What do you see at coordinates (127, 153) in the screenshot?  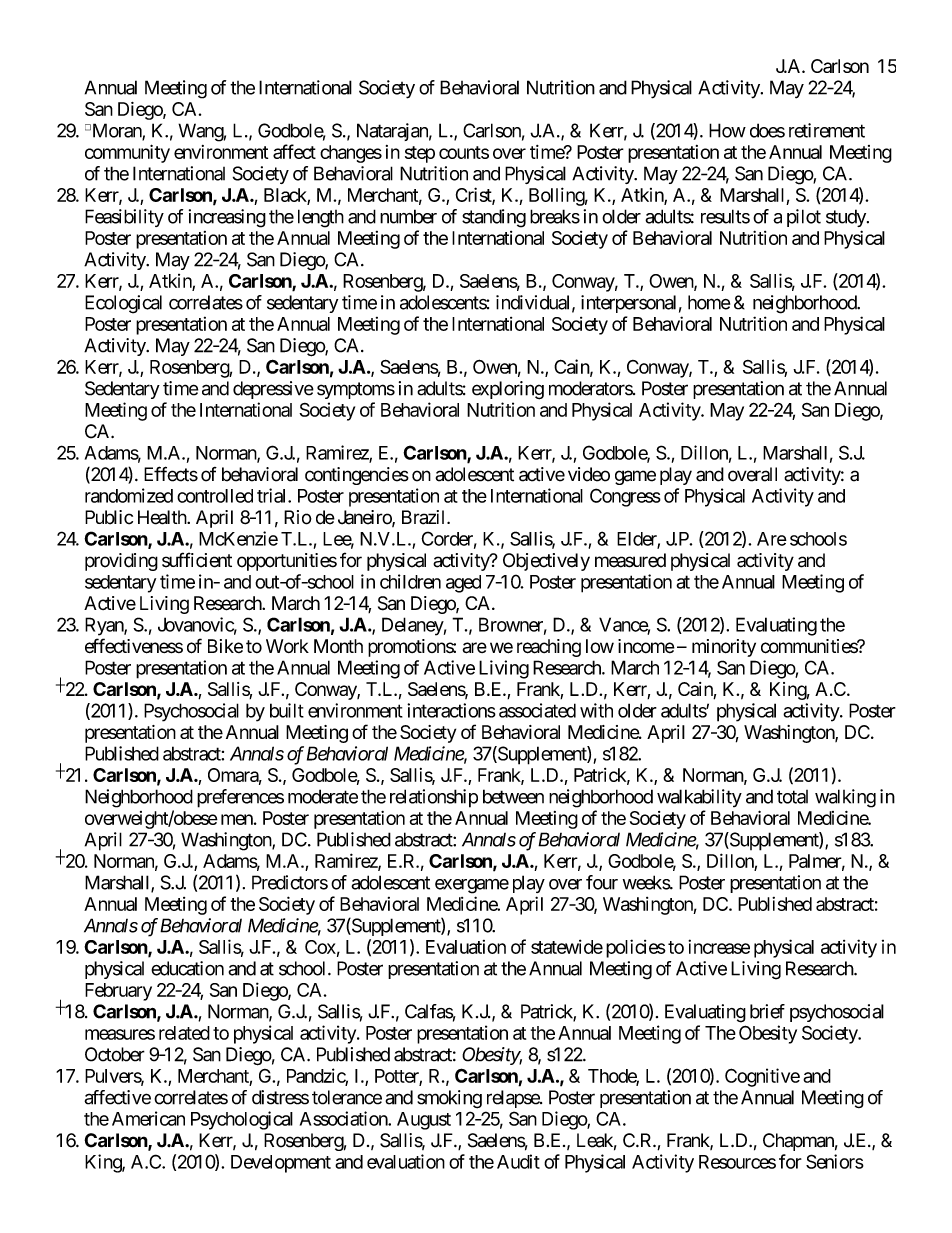 I see `community` at bounding box center [127, 153].
